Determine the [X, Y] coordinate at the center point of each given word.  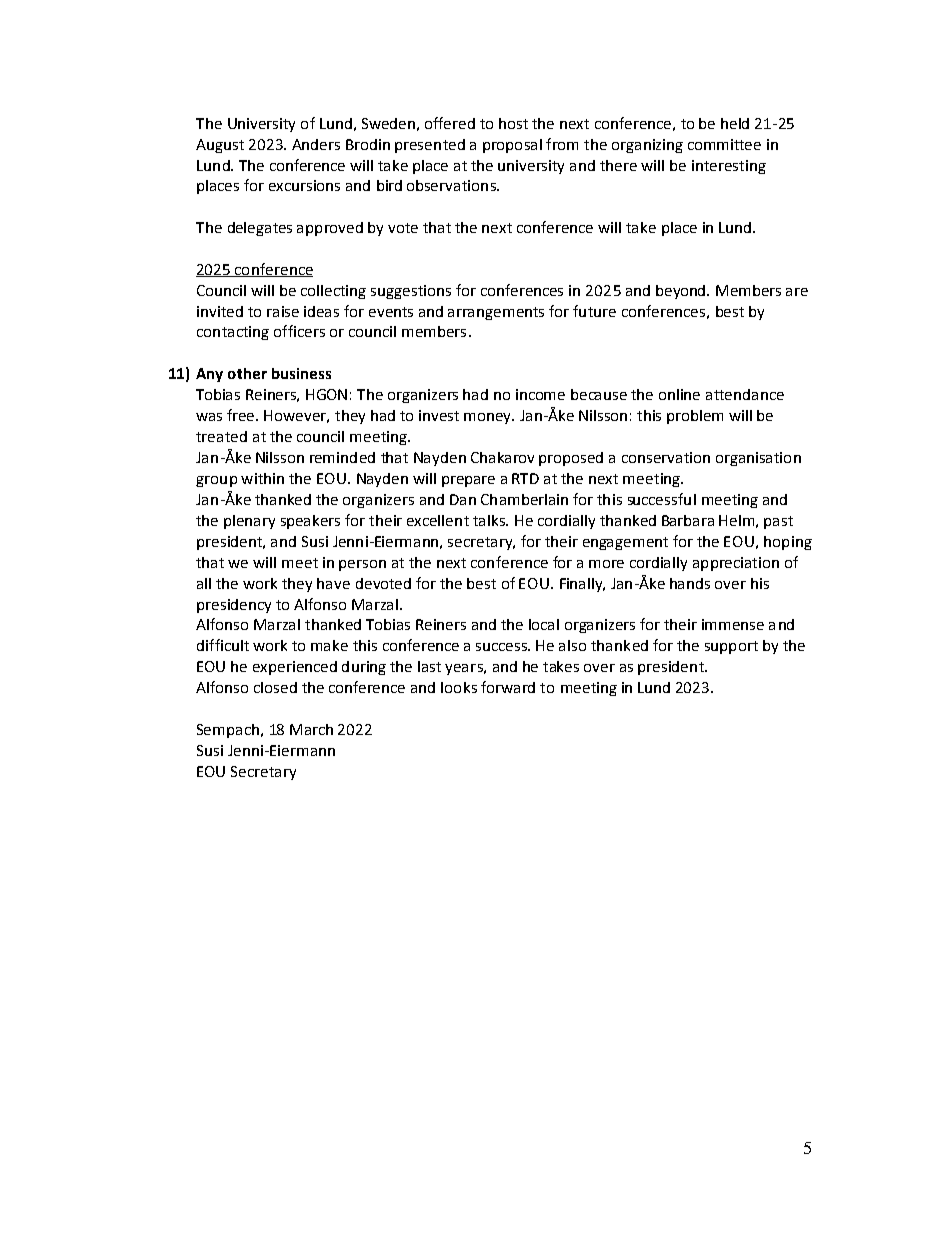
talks [490, 520]
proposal [512, 146]
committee [724, 144]
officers [299, 331]
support [731, 647]
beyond [682, 292]
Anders [316, 144]
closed [275, 687]
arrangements [496, 313]
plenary [249, 522]
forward [508, 687]
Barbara [688, 520]
